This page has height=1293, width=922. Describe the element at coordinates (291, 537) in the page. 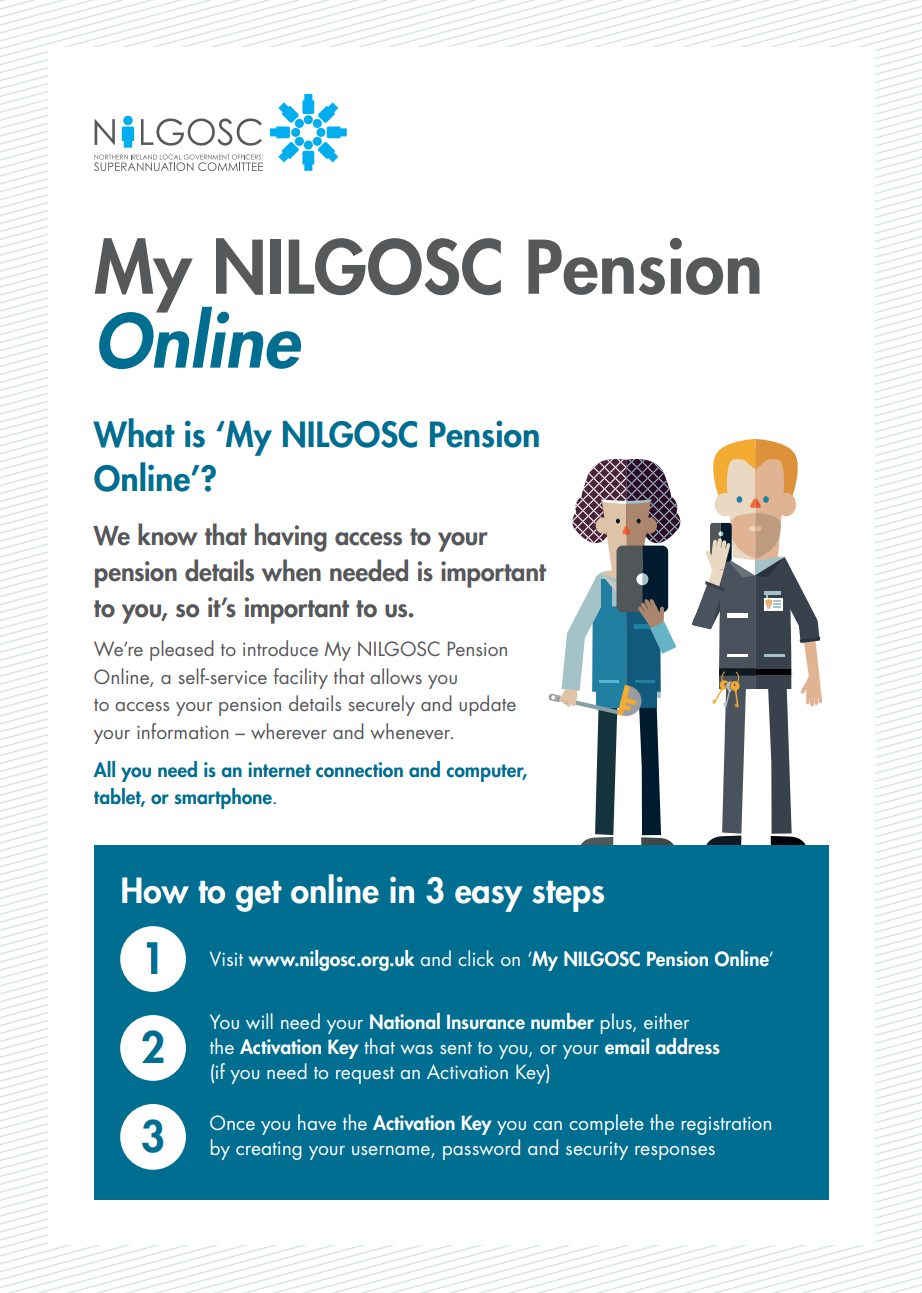

I see `having` at that location.
